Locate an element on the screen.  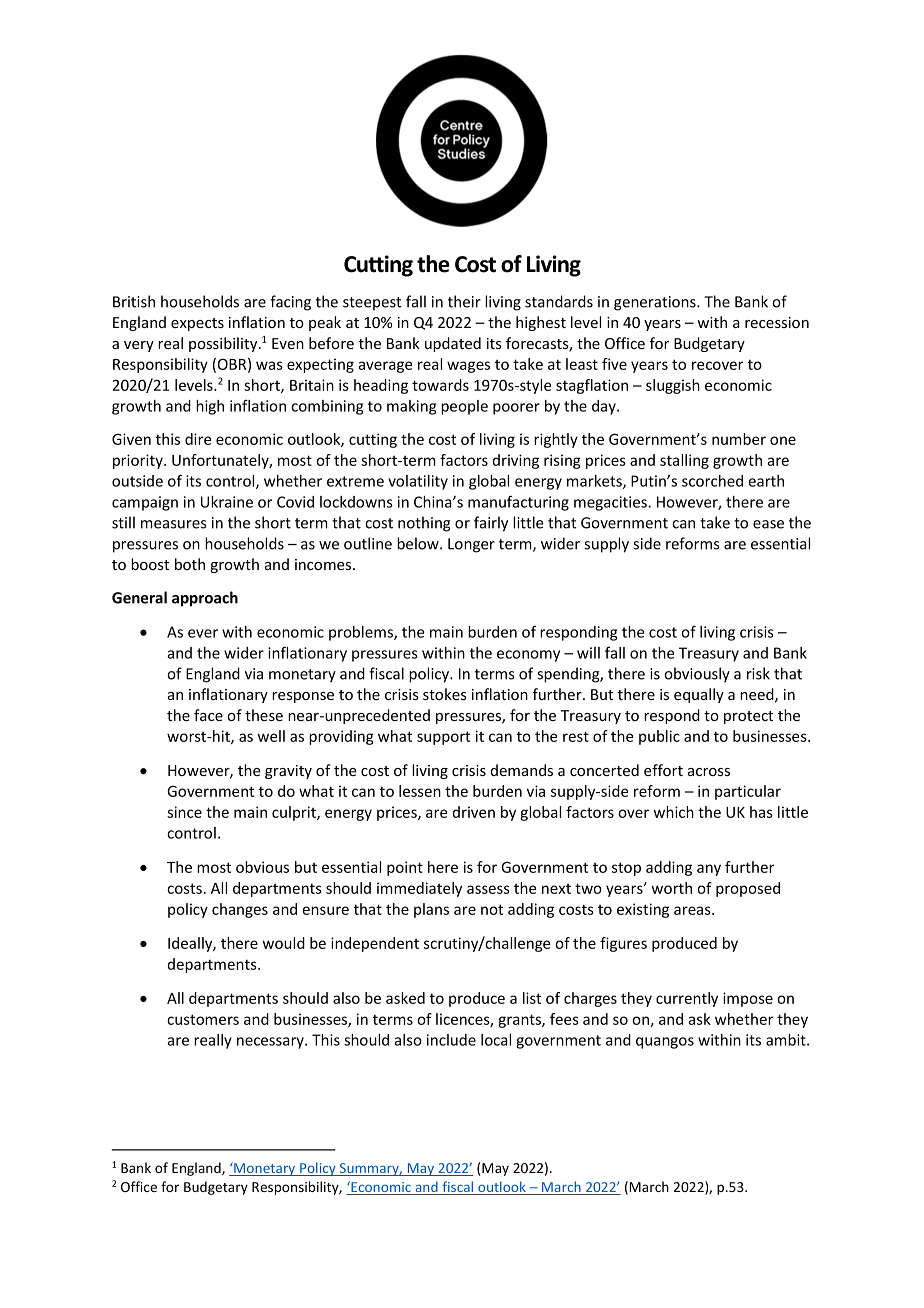
volatility is located at coordinates (418, 482).
